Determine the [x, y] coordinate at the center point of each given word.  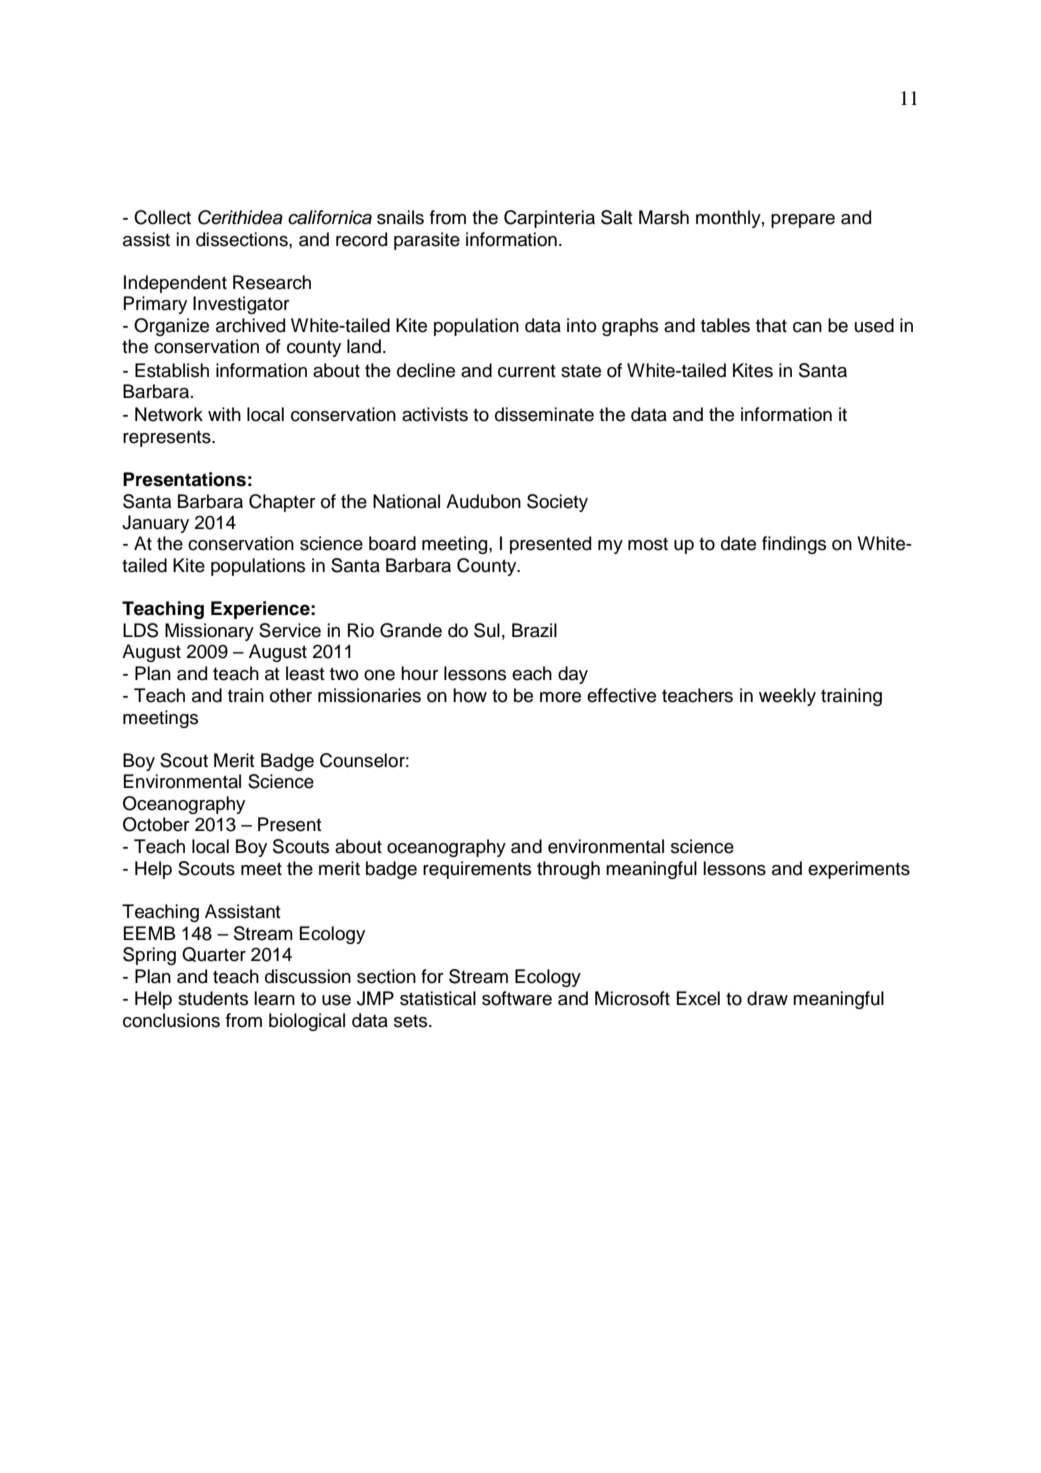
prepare [803, 221]
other [291, 695]
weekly [787, 697]
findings [794, 545]
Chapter [282, 503]
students [213, 998]
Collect [162, 217]
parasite [427, 241]
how [470, 695]
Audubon [483, 501]
